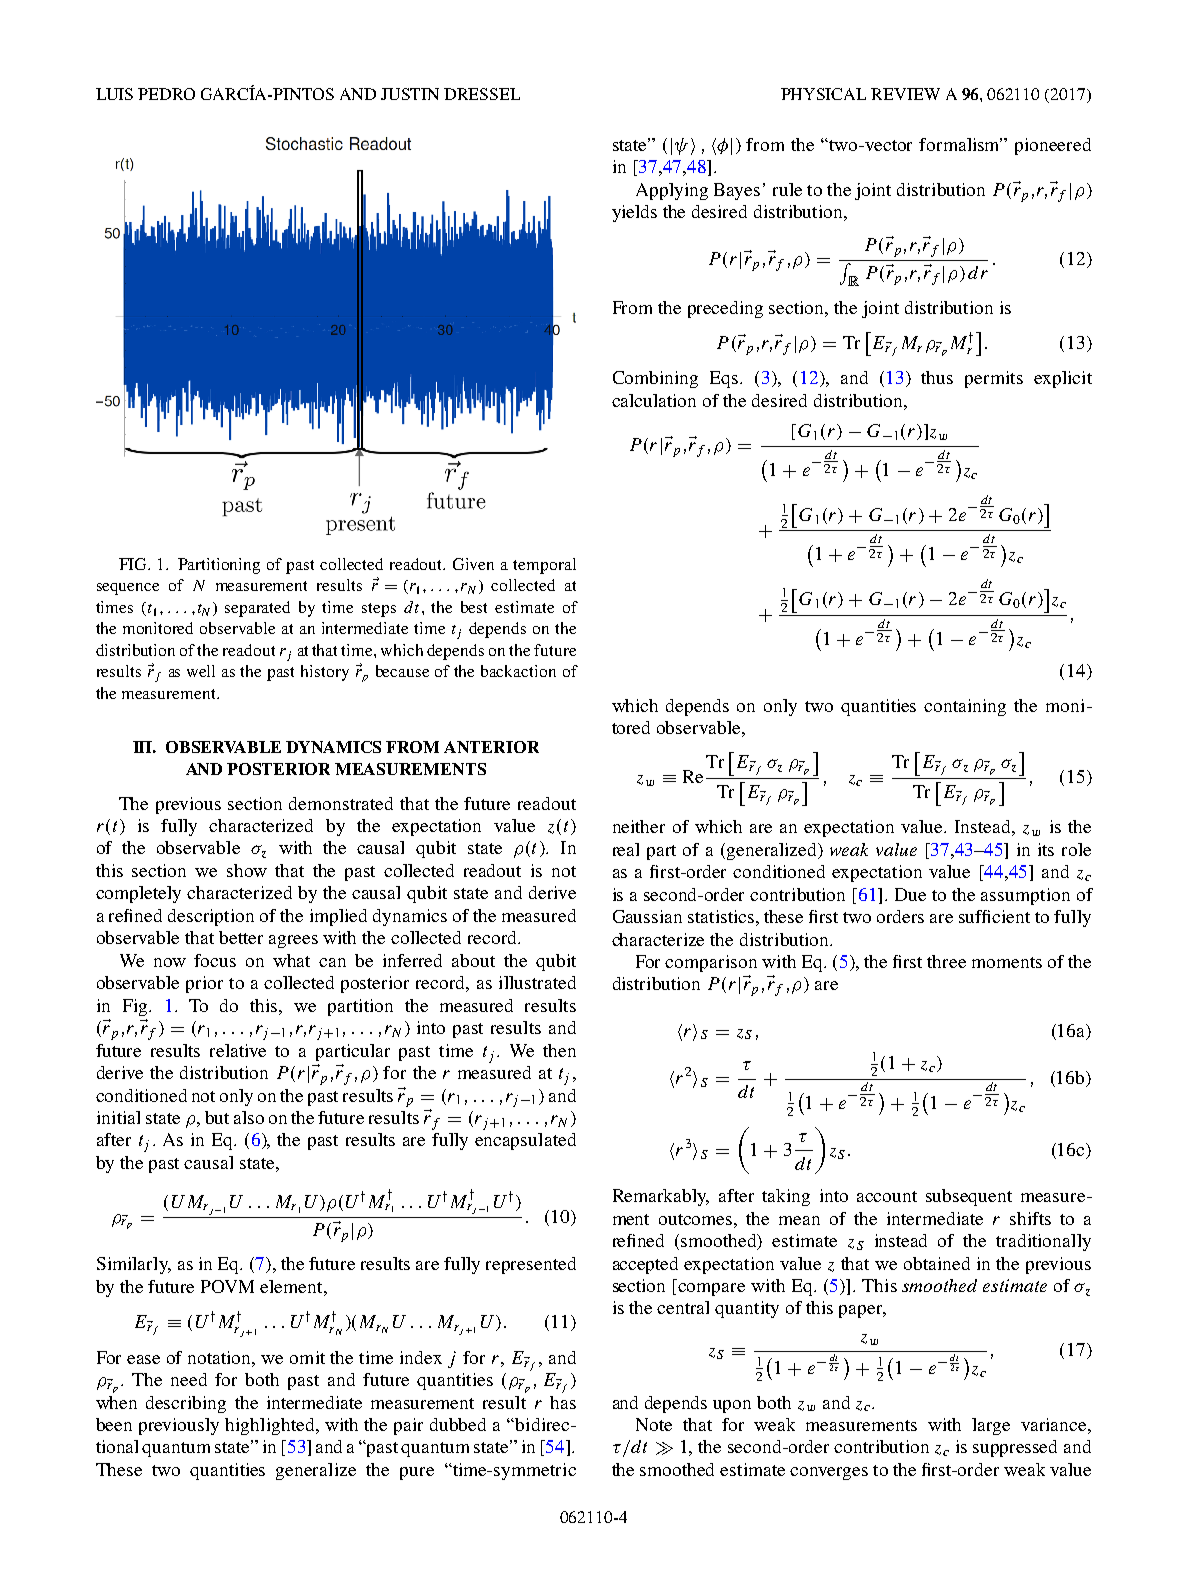 This screenshot has height=1588, width=1191. What do you see at coordinates (537, 982) in the screenshot?
I see `illustrated` at bounding box center [537, 982].
